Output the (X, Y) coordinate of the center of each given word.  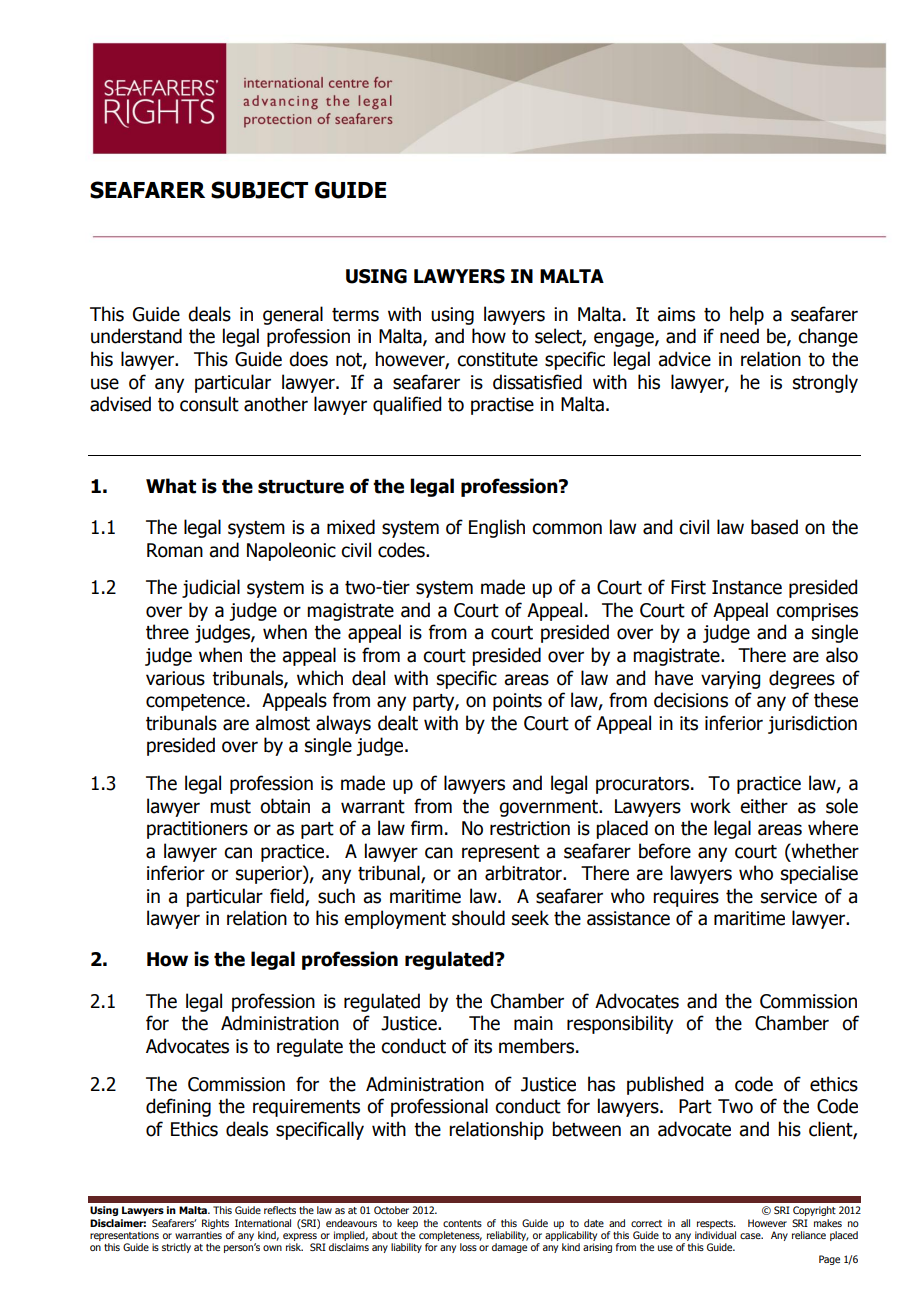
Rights (215, 1224)
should (478, 918)
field (288, 897)
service (789, 896)
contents (462, 1223)
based (774, 527)
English (497, 528)
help (747, 315)
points (517, 702)
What (171, 486)
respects (716, 1224)
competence (195, 702)
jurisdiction (812, 724)
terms (355, 315)
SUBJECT (259, 190)
